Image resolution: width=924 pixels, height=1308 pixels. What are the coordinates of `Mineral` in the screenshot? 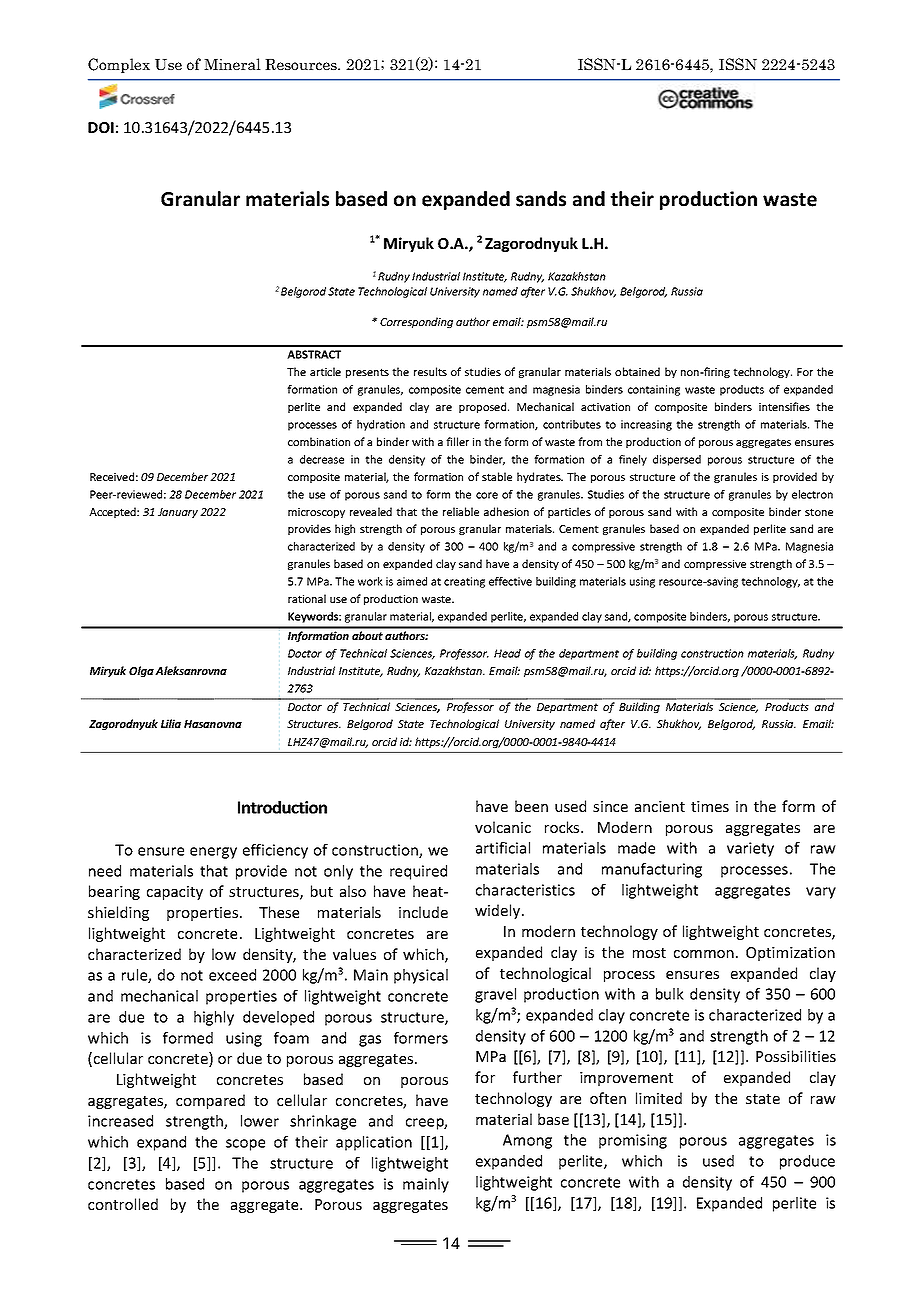 It's located at (232, 64).
